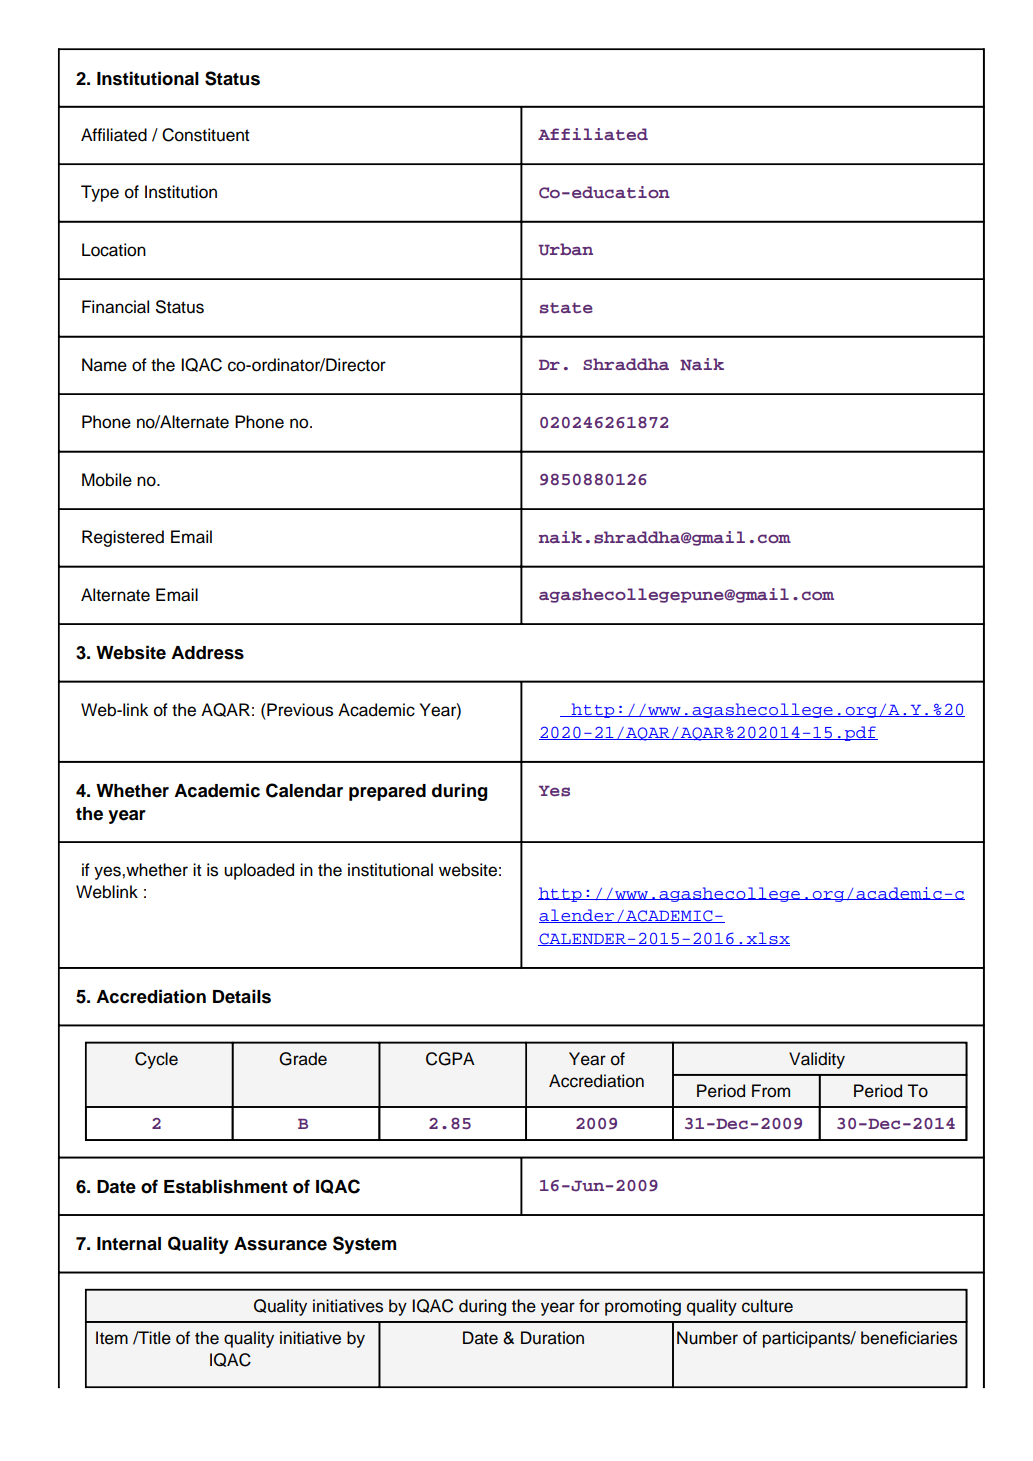 Image resolution: width=1033 pixels, height=1461 pixels. Describe the element at coordinates (817, 1060) in the screenshot. I see `Validity` at that location.
